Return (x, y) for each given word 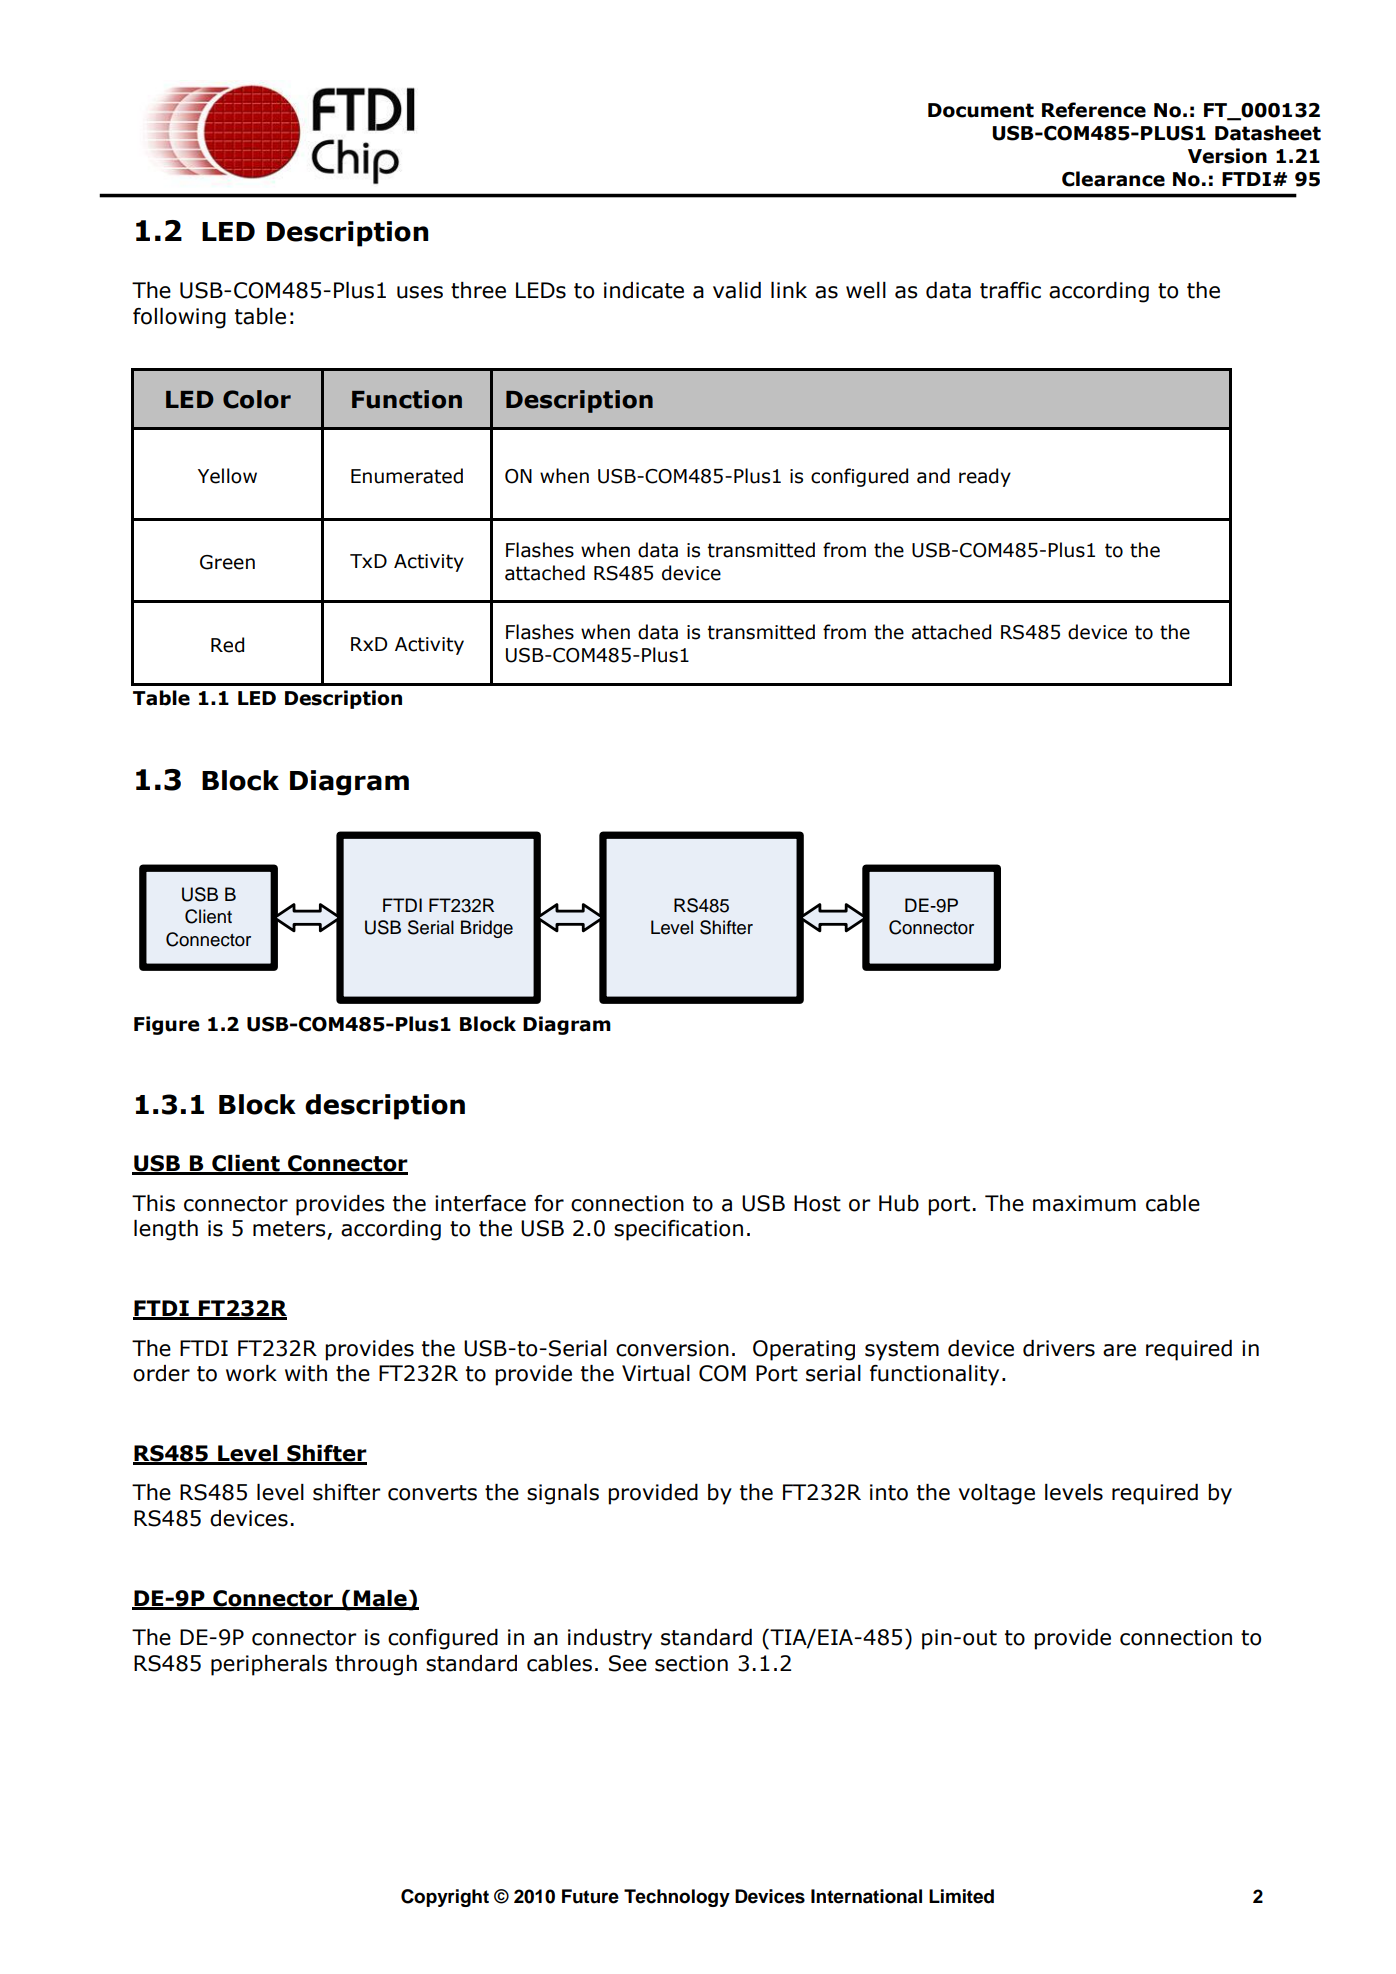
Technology (677, 1898)
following (179, 318)
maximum (1084, 1203)
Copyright (445, 1898)
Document (981, 110)
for (549, 1203)
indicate (644, 290)
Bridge (487, 929)
